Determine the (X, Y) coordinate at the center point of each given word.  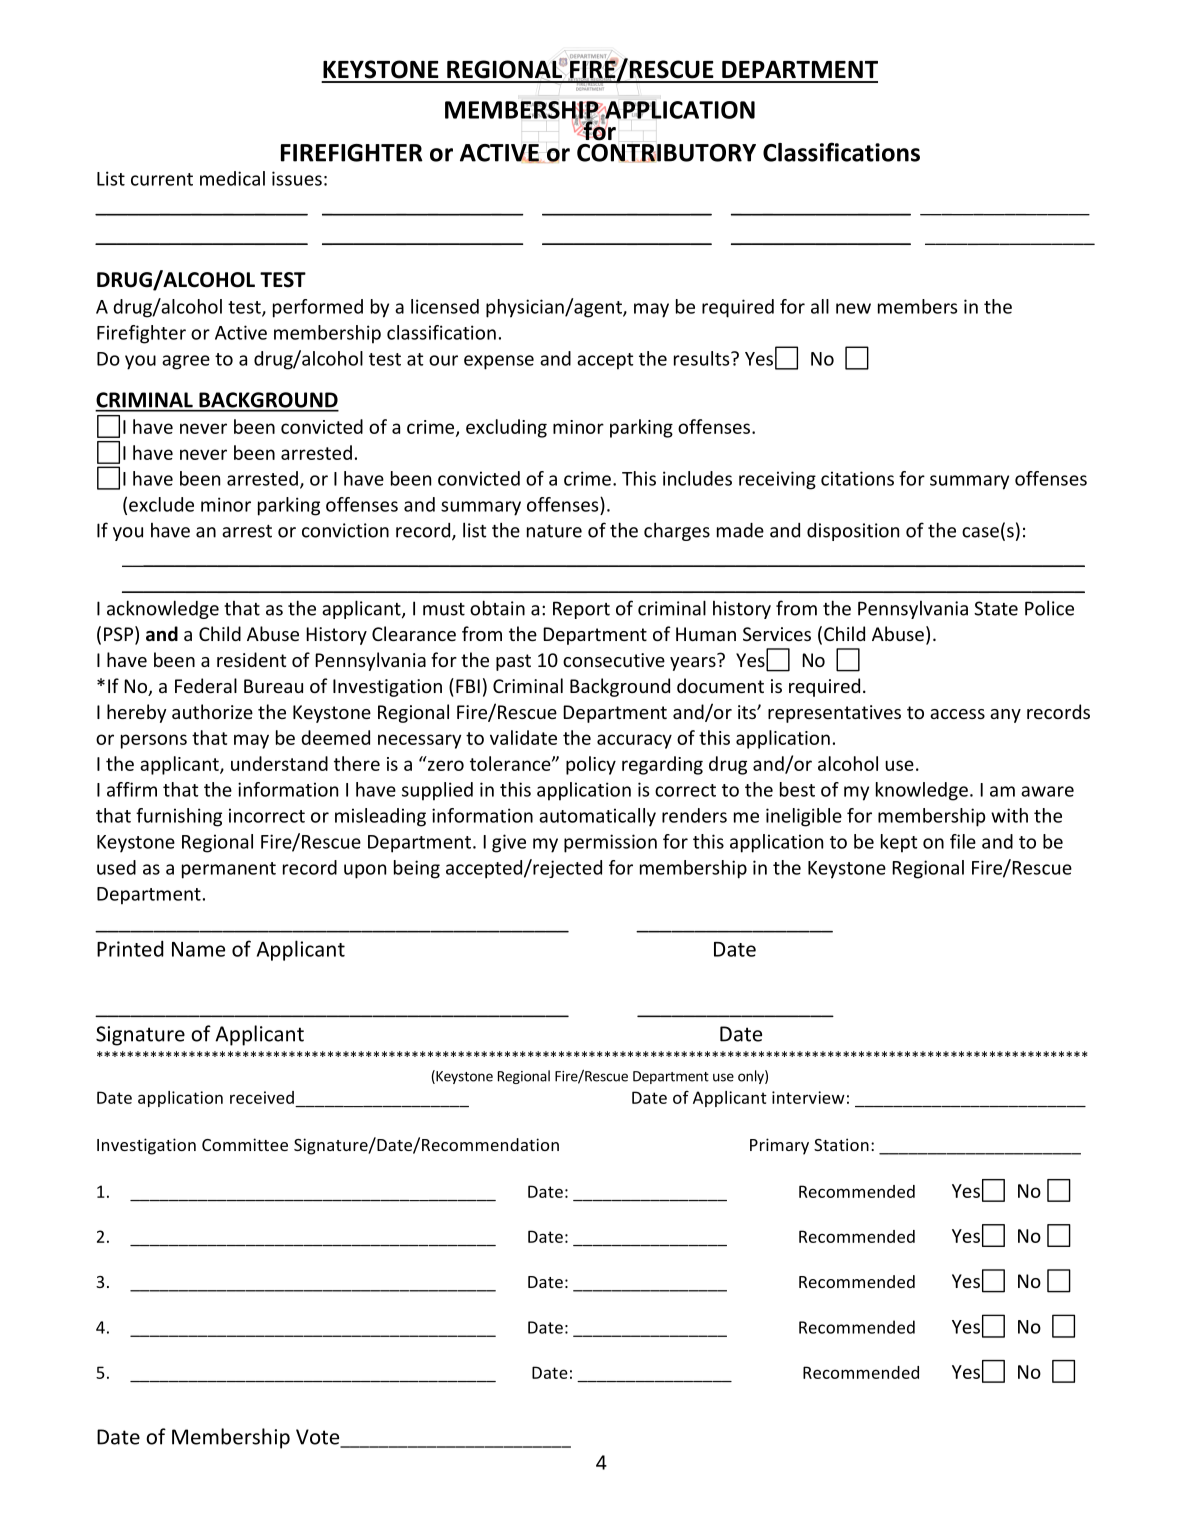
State (996, 608)
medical (232, 178)
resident (251, 659)
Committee (245, 1144)
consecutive (614, 660)
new (853, 308)
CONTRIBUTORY (666, 152)
